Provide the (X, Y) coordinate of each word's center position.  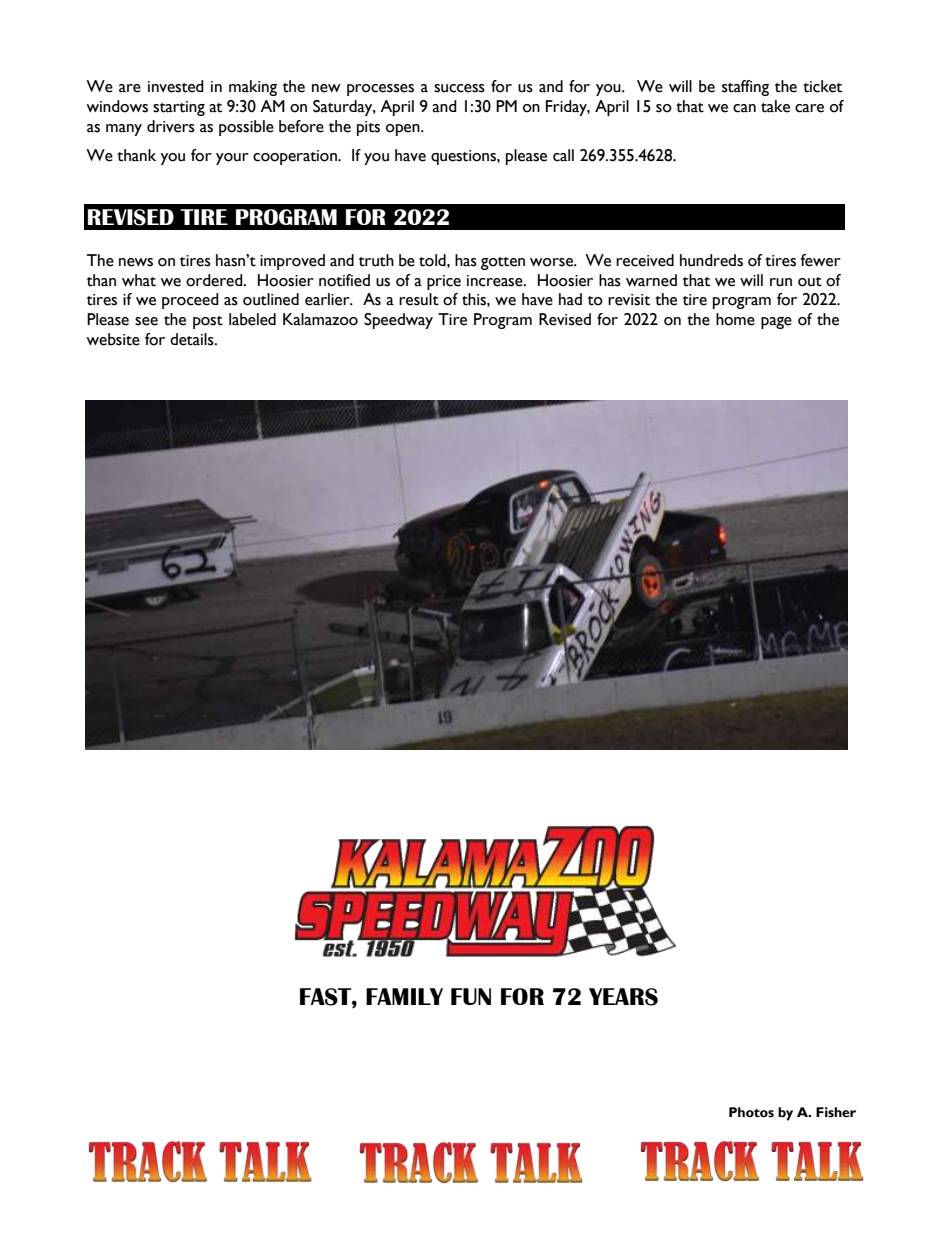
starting (179, 108)
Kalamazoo (320, 319)
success (459, 88)
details (193, 339)
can (744, 108)
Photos (751, 1112)
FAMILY (404, 996)
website (113, 339)
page (776, 323)
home (735, 319)
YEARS (623, 997)
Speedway (398, 321)
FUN (471, 996)
